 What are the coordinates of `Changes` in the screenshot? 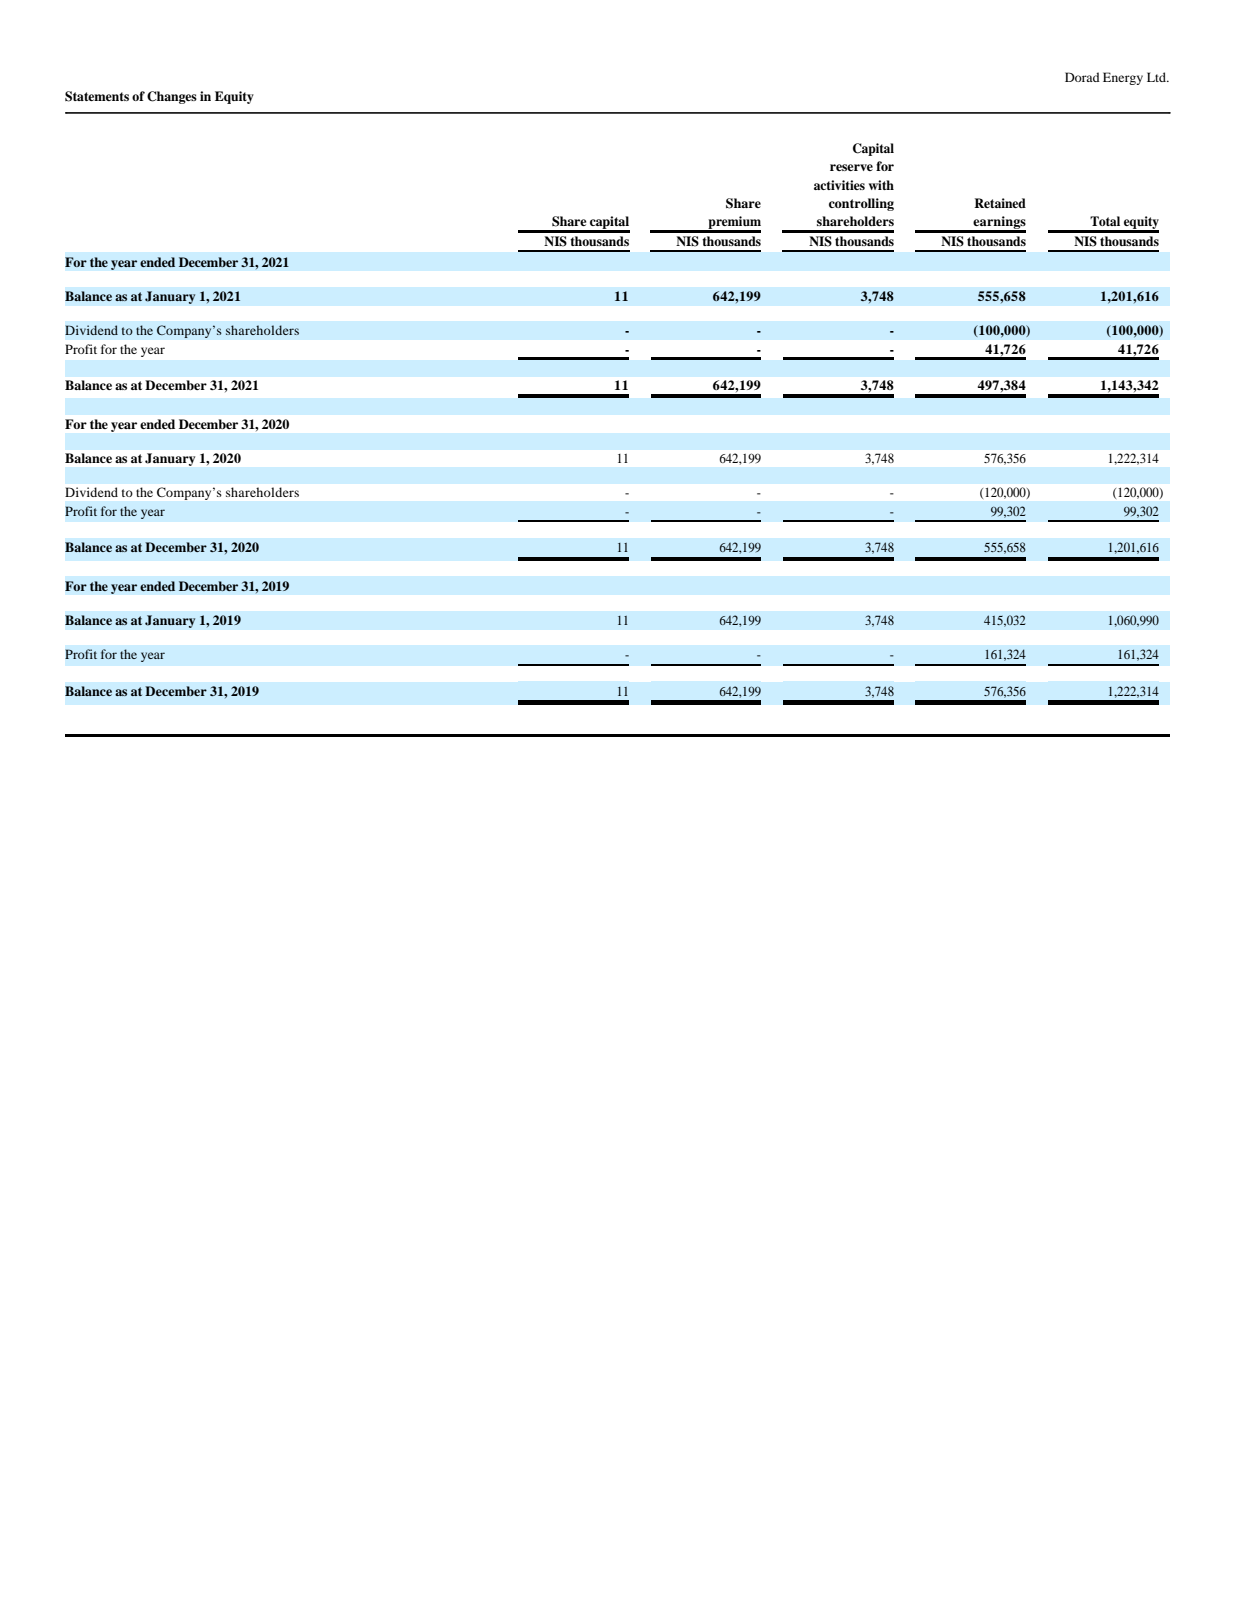 It's located at (172, 97).
